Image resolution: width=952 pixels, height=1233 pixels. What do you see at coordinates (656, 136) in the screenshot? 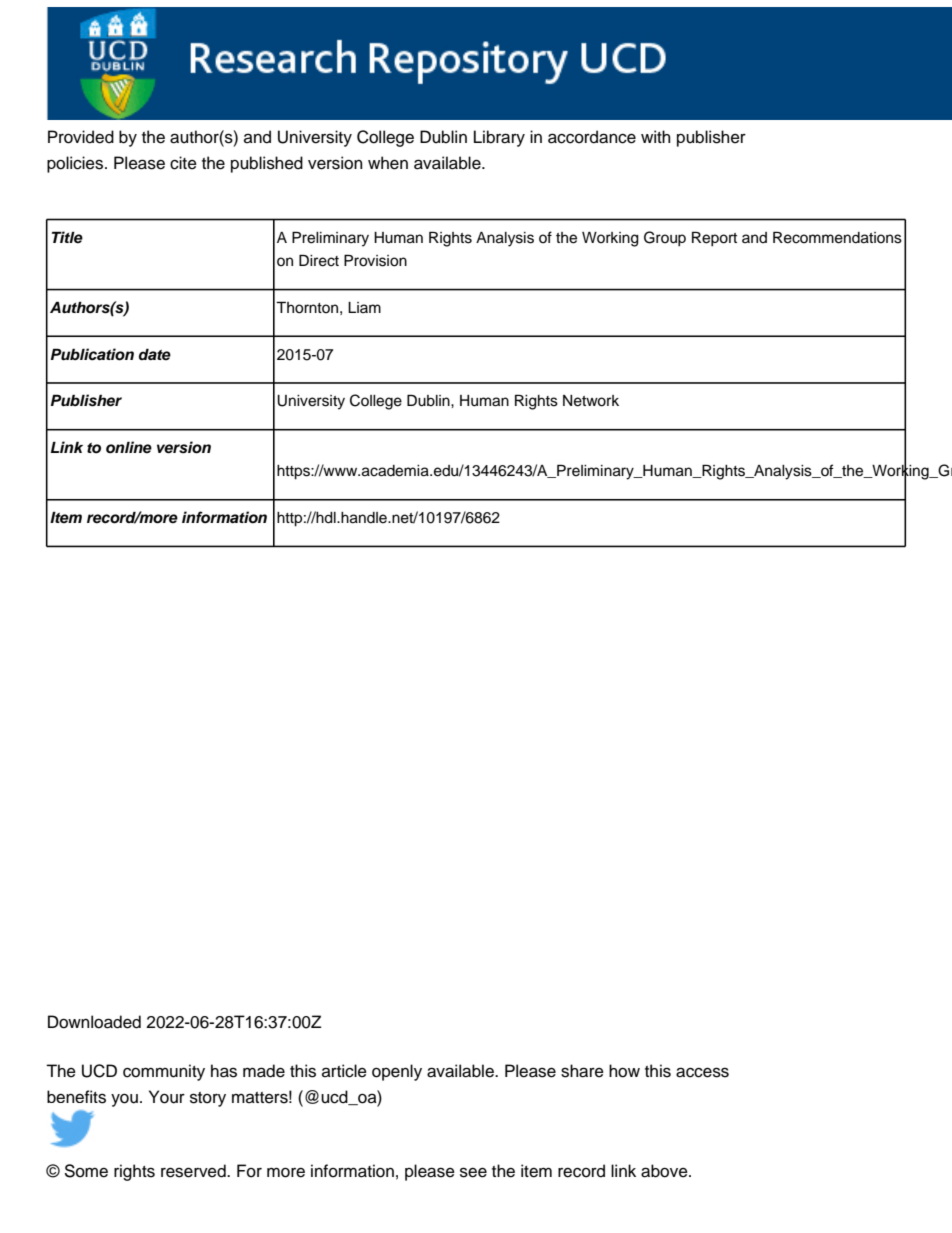
I see `with` at bounding box center [656, 136].
